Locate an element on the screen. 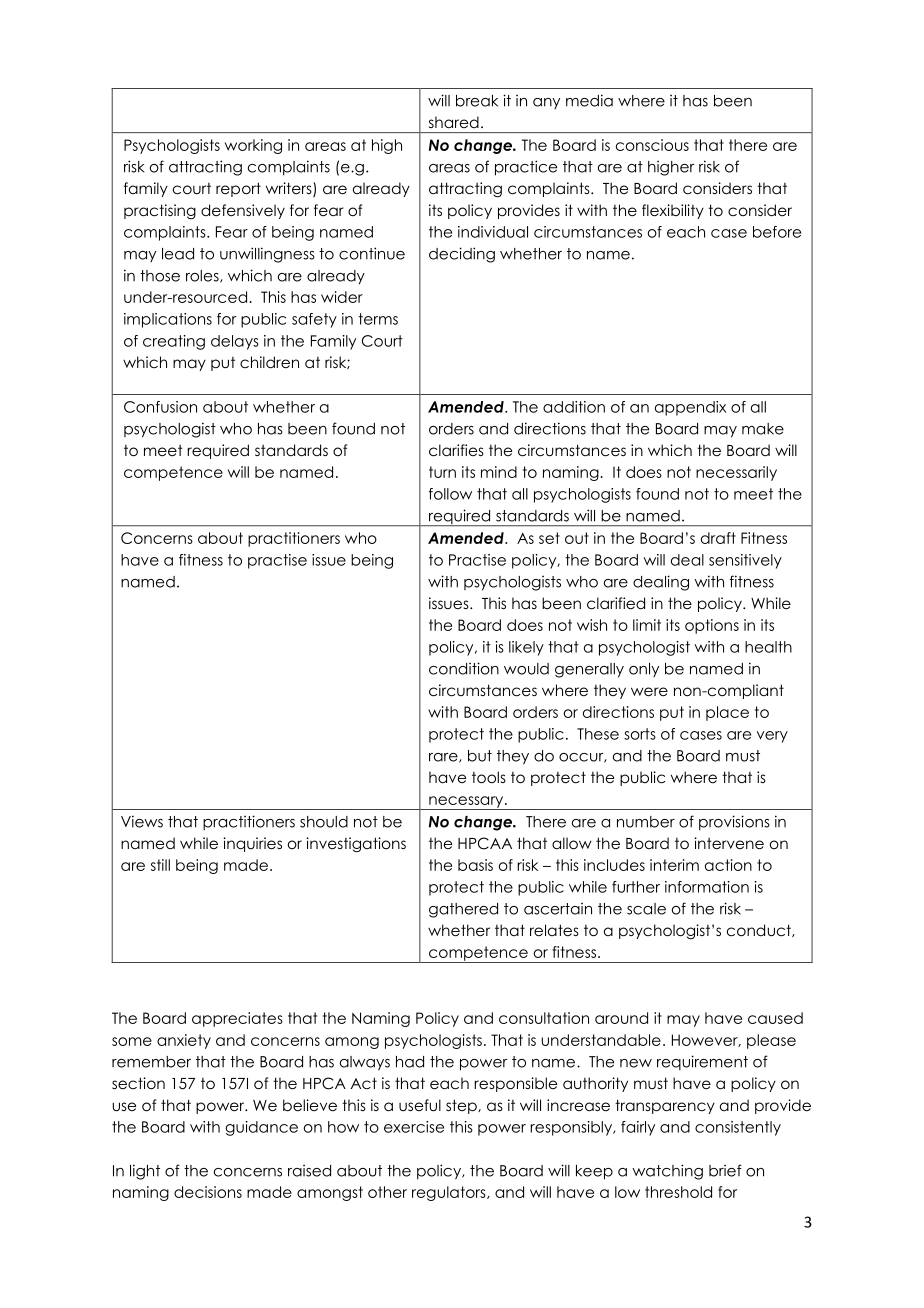  decisions is located at coordinates (208, 1192).
